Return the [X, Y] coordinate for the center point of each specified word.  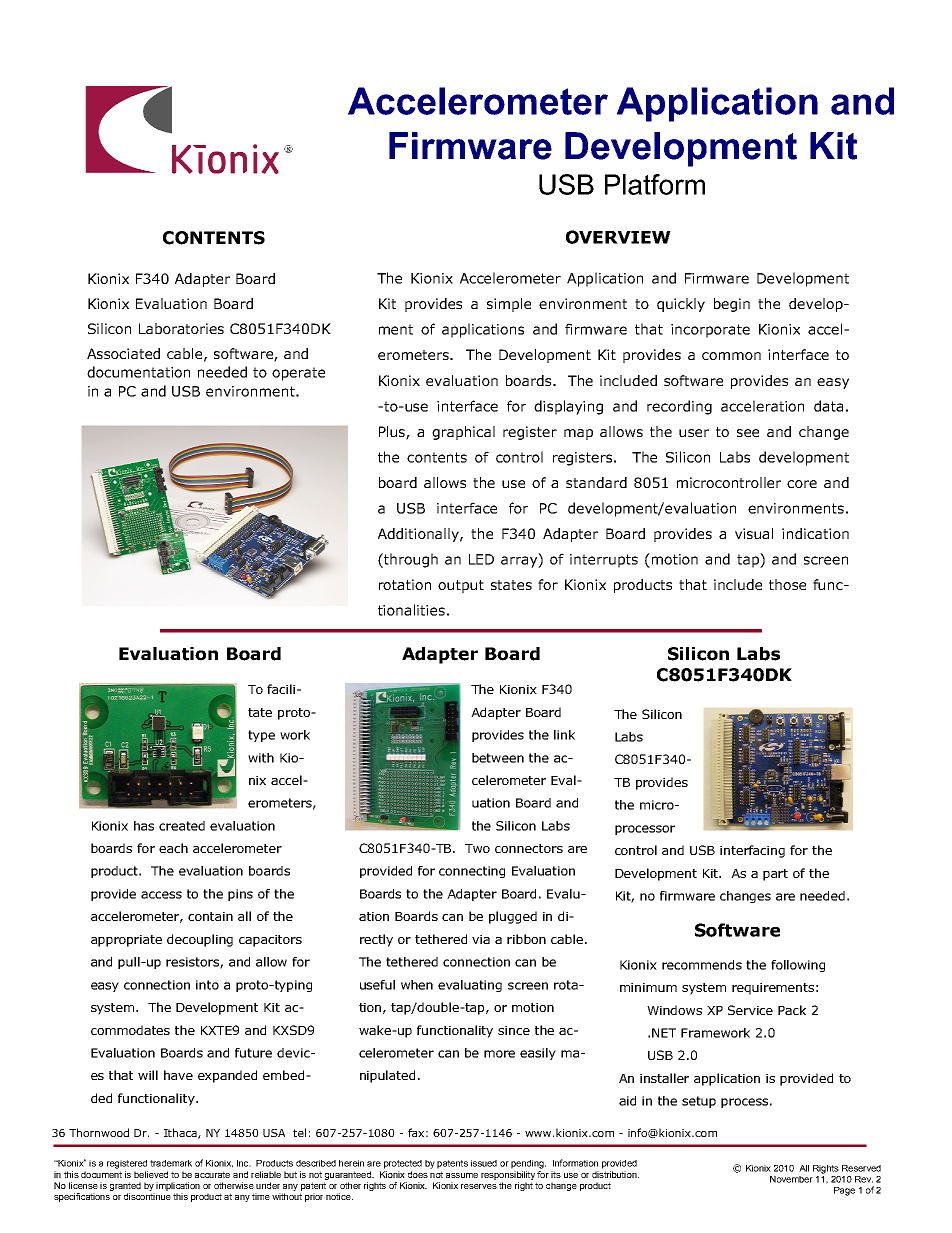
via [481, 939]
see [748, 433]
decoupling [200, 940]
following [798, 966]
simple [509, 305]
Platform [655, 184]
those [787, 584]
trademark [171, 1163]
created [182, 826]
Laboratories [181, 328]
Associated [123, 353]
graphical [463, 433]
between [498, 758]
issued [484, 1163]
